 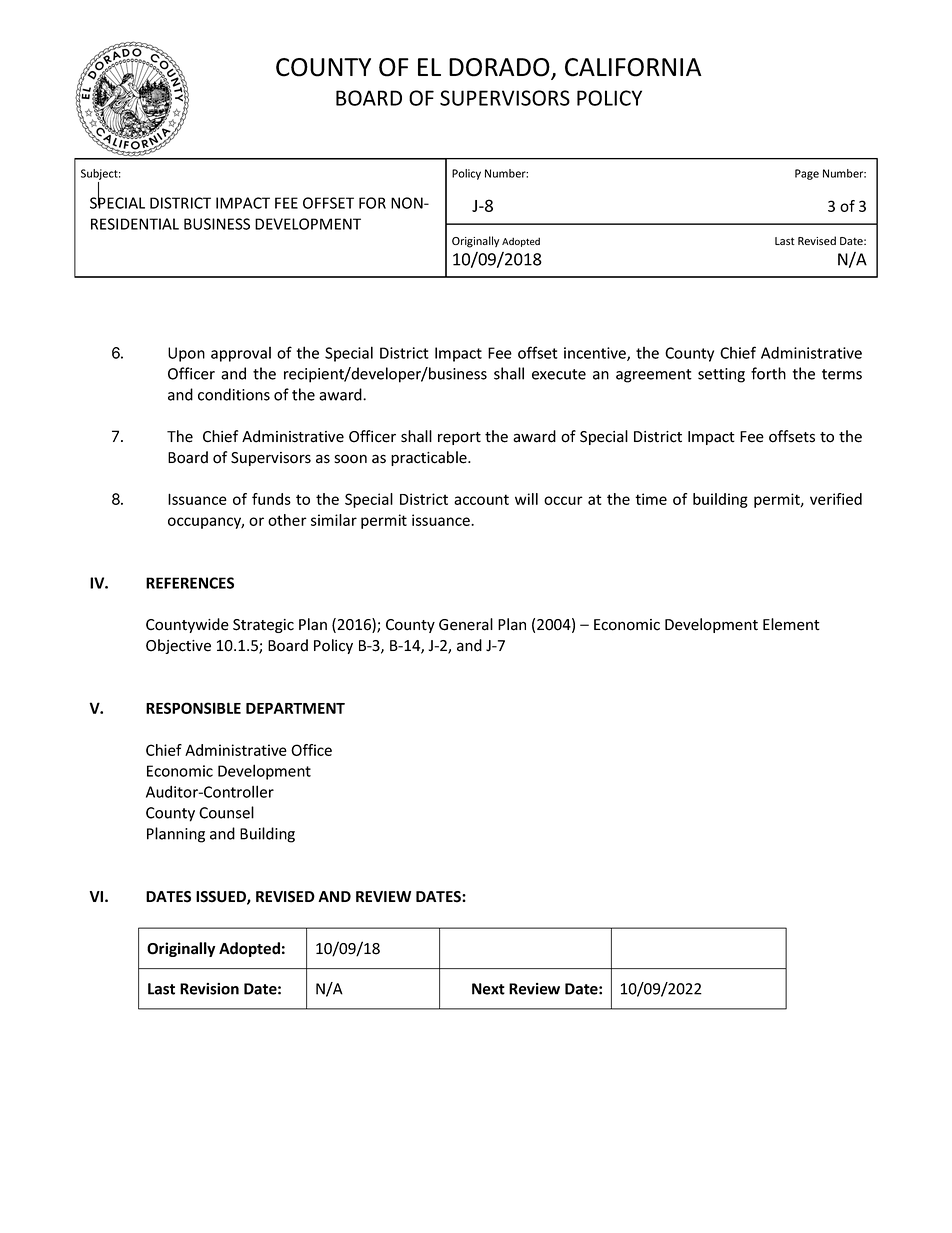 What do you see at coordinates (807, 174) in the screenshot?
I see `Page` at bounding box center [807, 174].
